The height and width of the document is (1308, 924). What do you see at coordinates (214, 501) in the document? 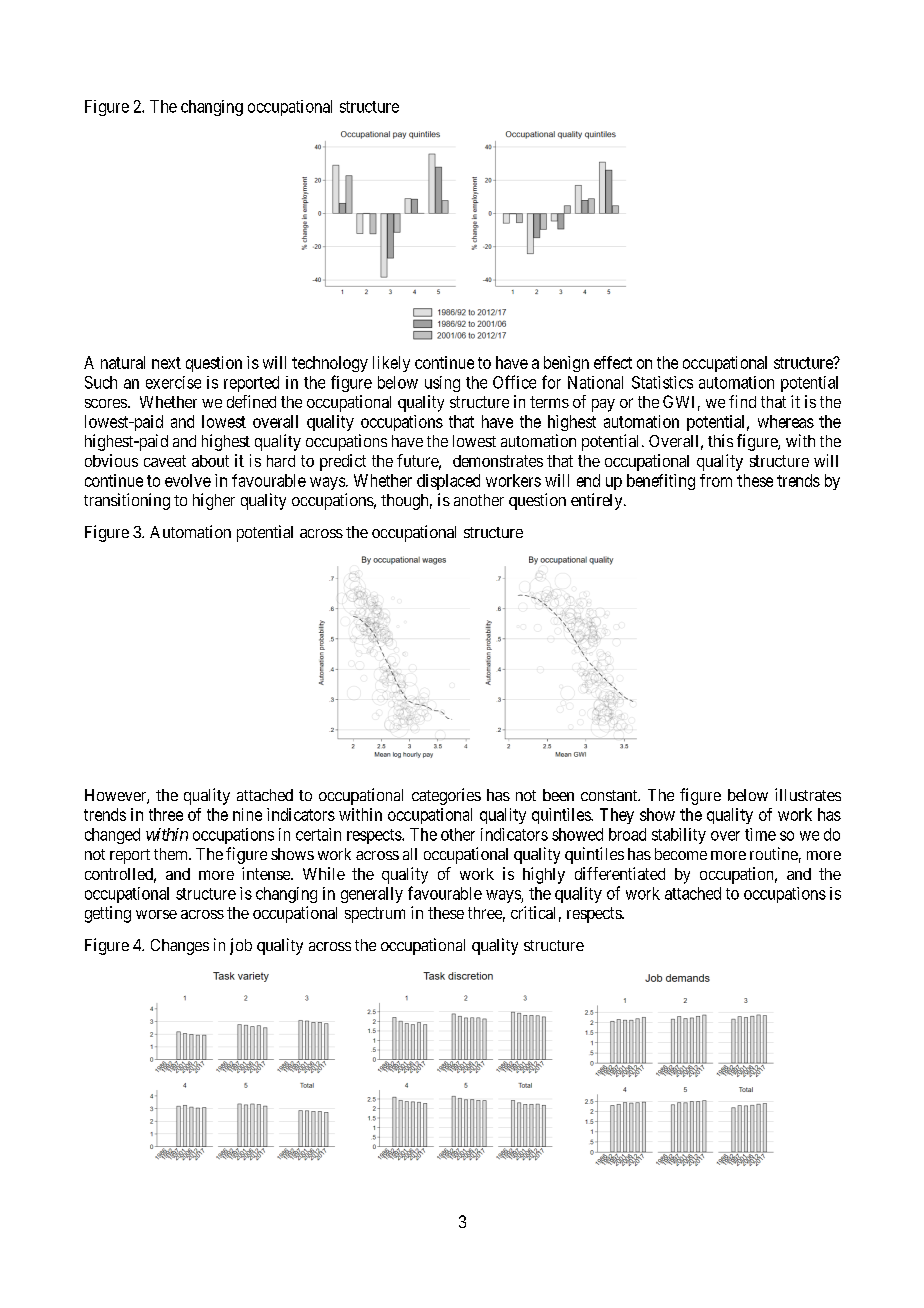
I see `higher` at bounding box center [214, 501].
